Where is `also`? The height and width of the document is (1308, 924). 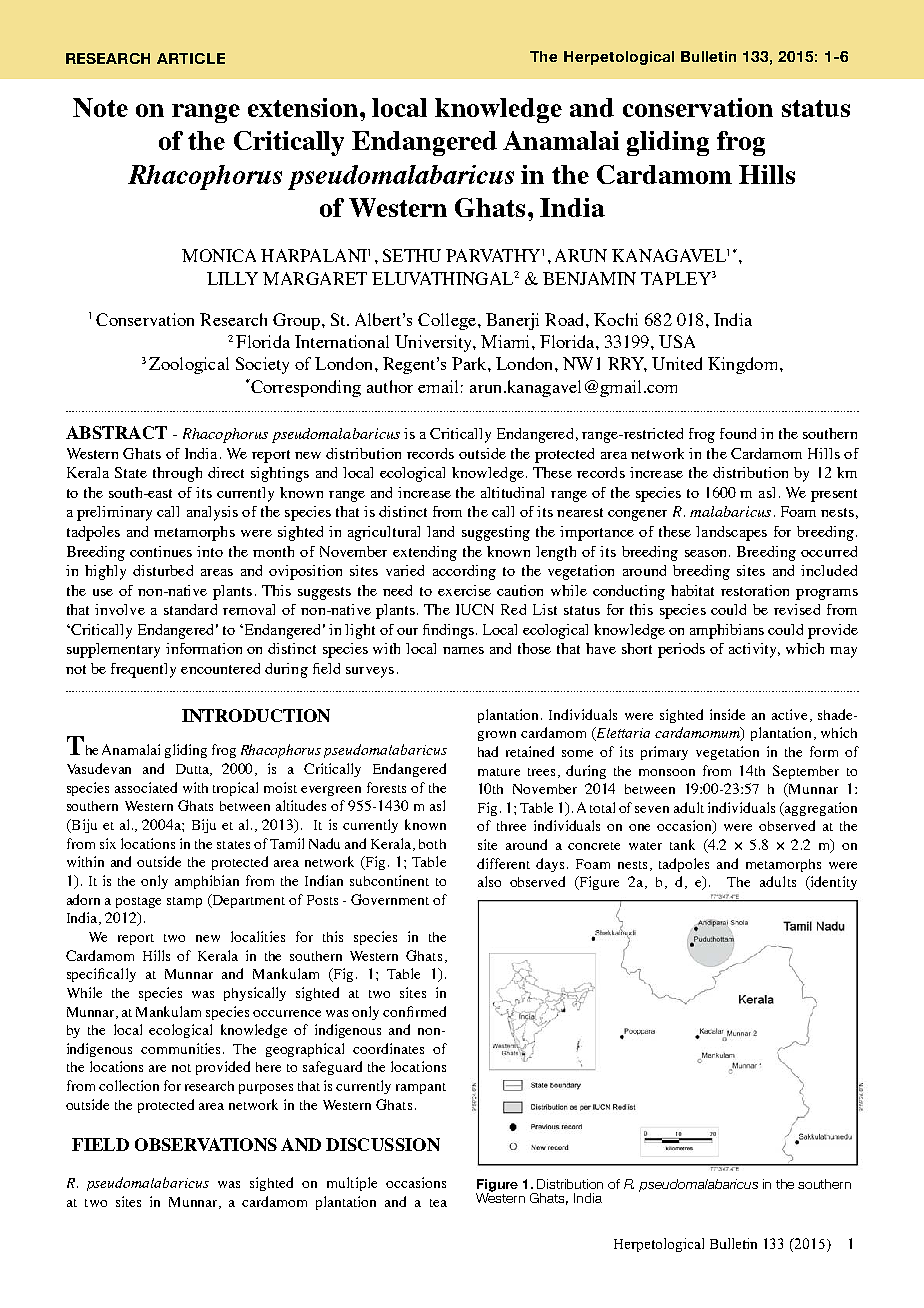
also is located at coordinates (489, 881).
